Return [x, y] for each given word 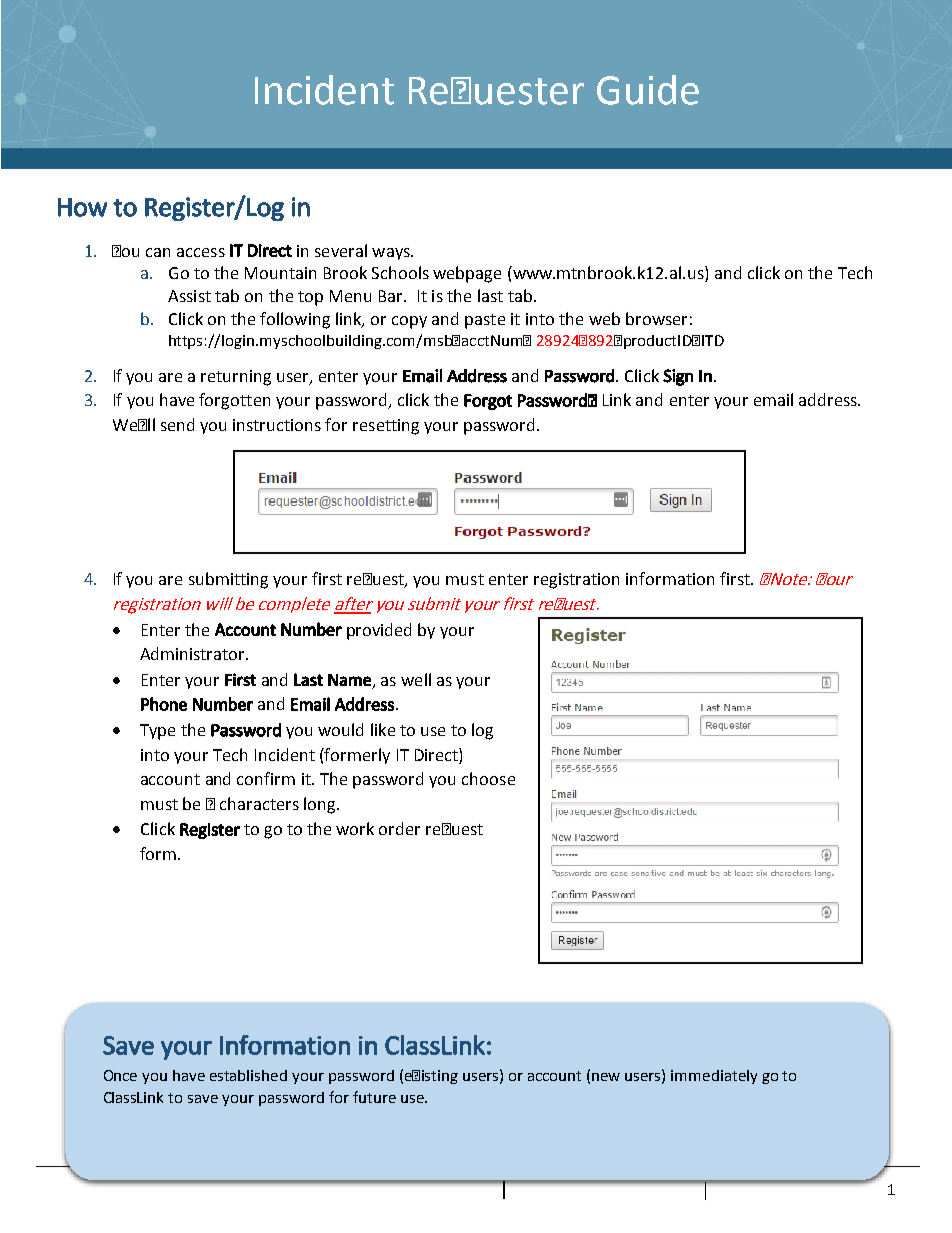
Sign [678, 377]
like [383, 729]
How [82, 207]
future [374, 1097]
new [606, 1077]
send [177, 424]
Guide [648, 90]
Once [120, 1075]
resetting [386, 427]
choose [488, 778]
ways [392, 254]
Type [157, 732]
